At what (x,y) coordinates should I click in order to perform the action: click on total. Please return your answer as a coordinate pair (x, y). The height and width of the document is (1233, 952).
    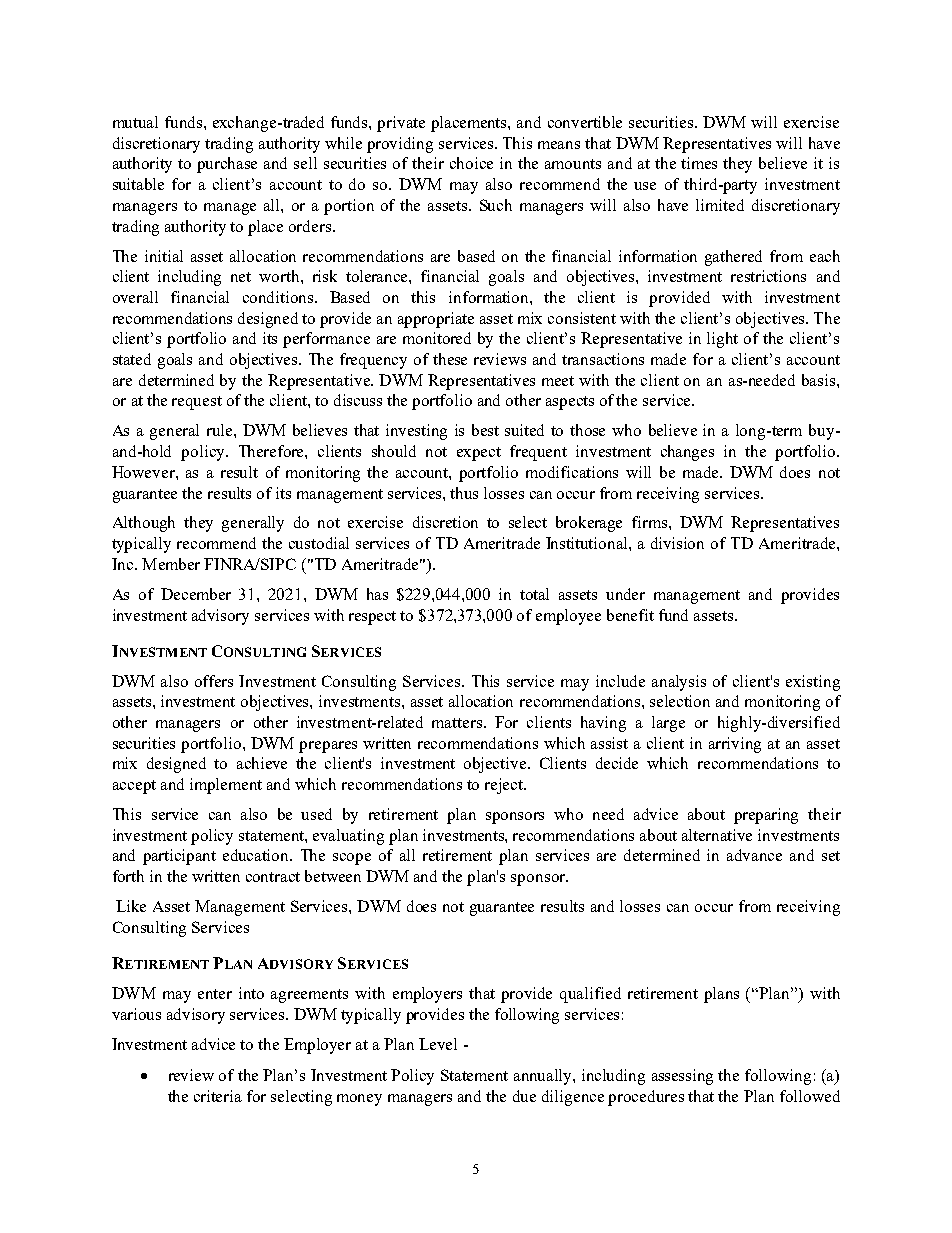
    Looking at the image, I should click on (534, 594).
